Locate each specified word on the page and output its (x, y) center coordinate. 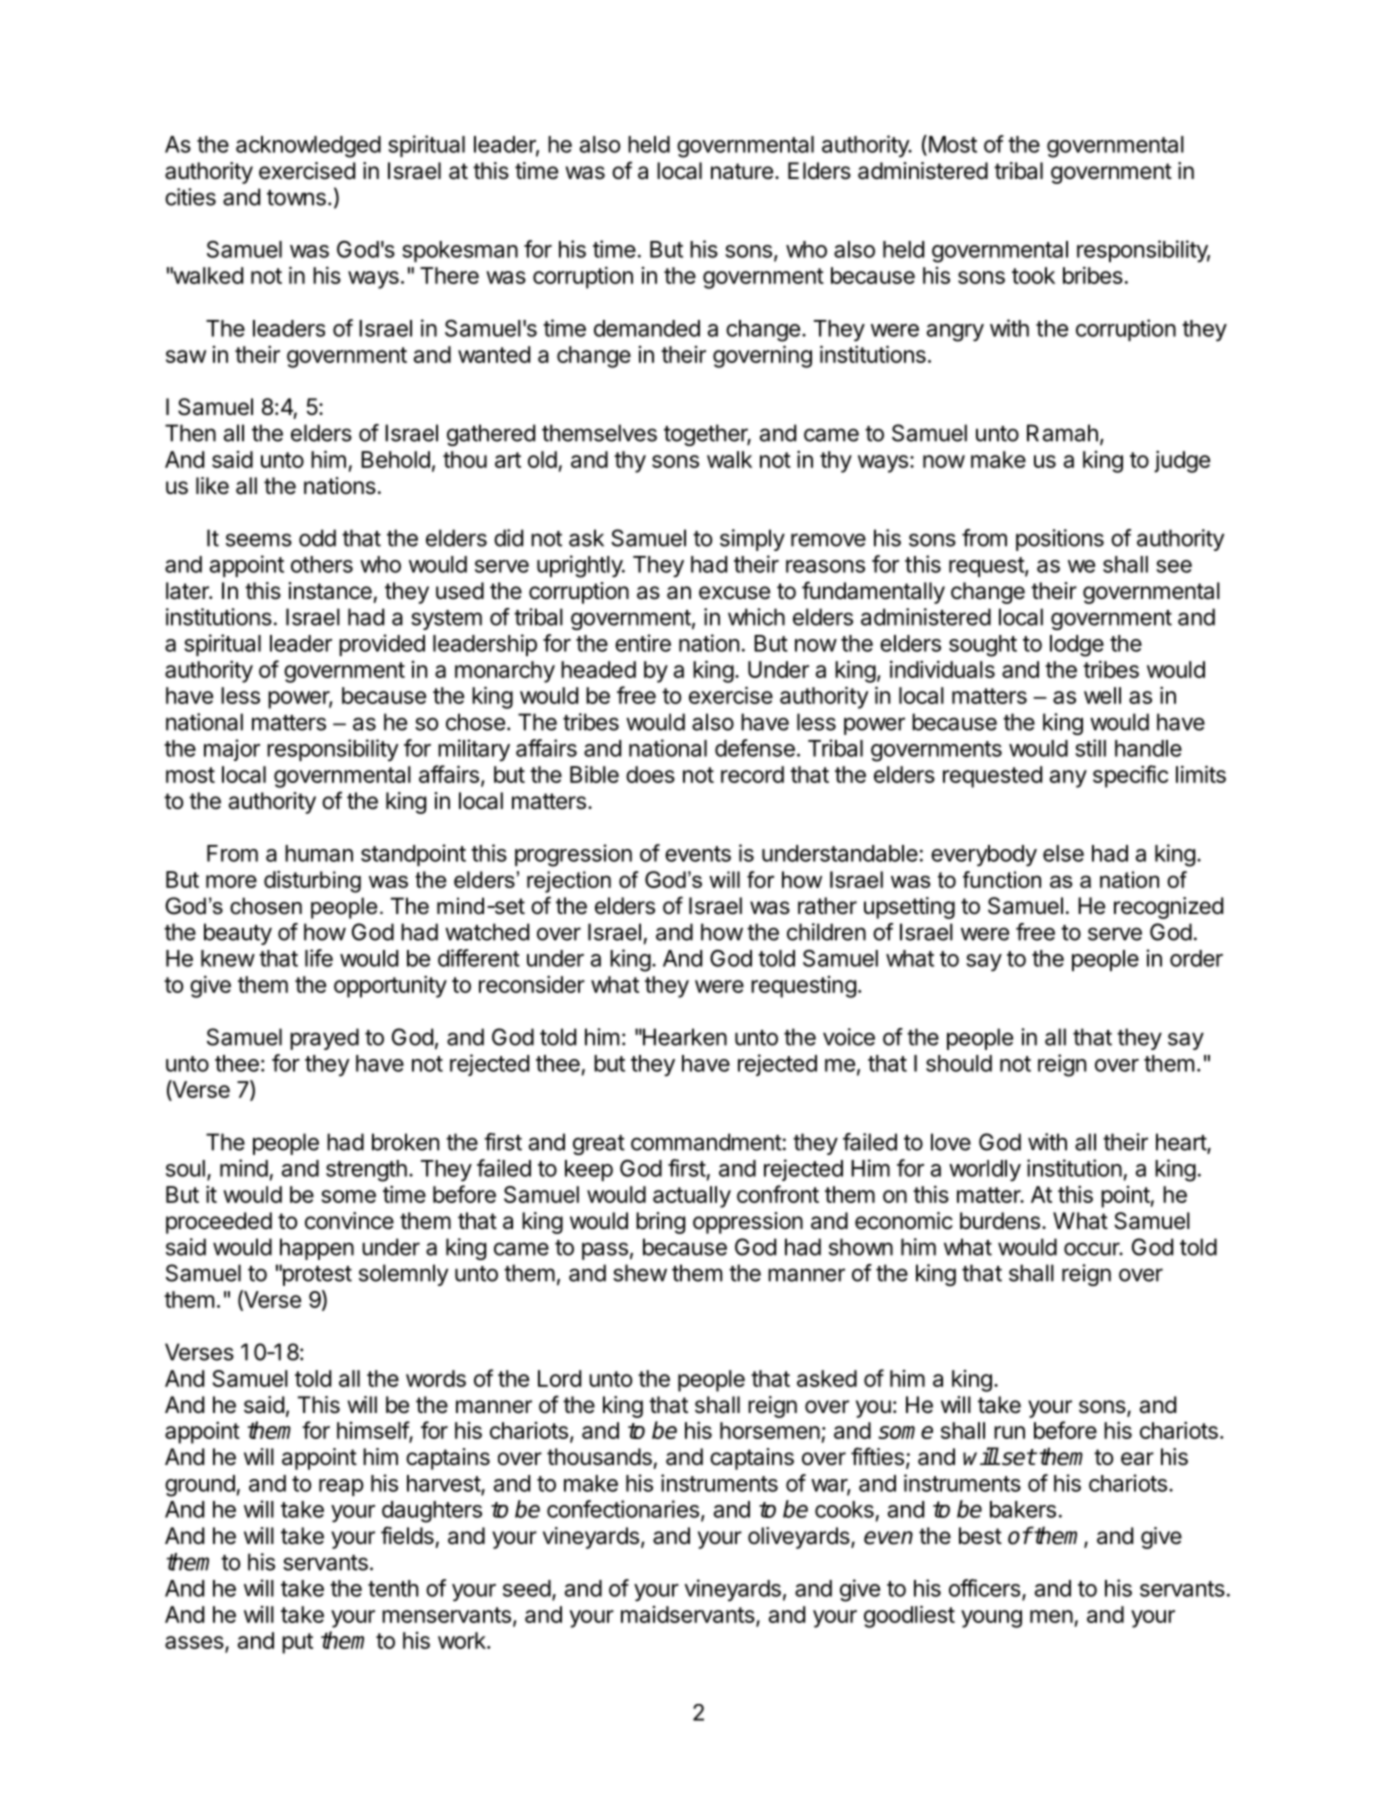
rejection (569, 882)
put (297, 1643)
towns (296, 198)
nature (742, 171)
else (1063, 853)
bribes (1093, 275)
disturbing (312, 881)
